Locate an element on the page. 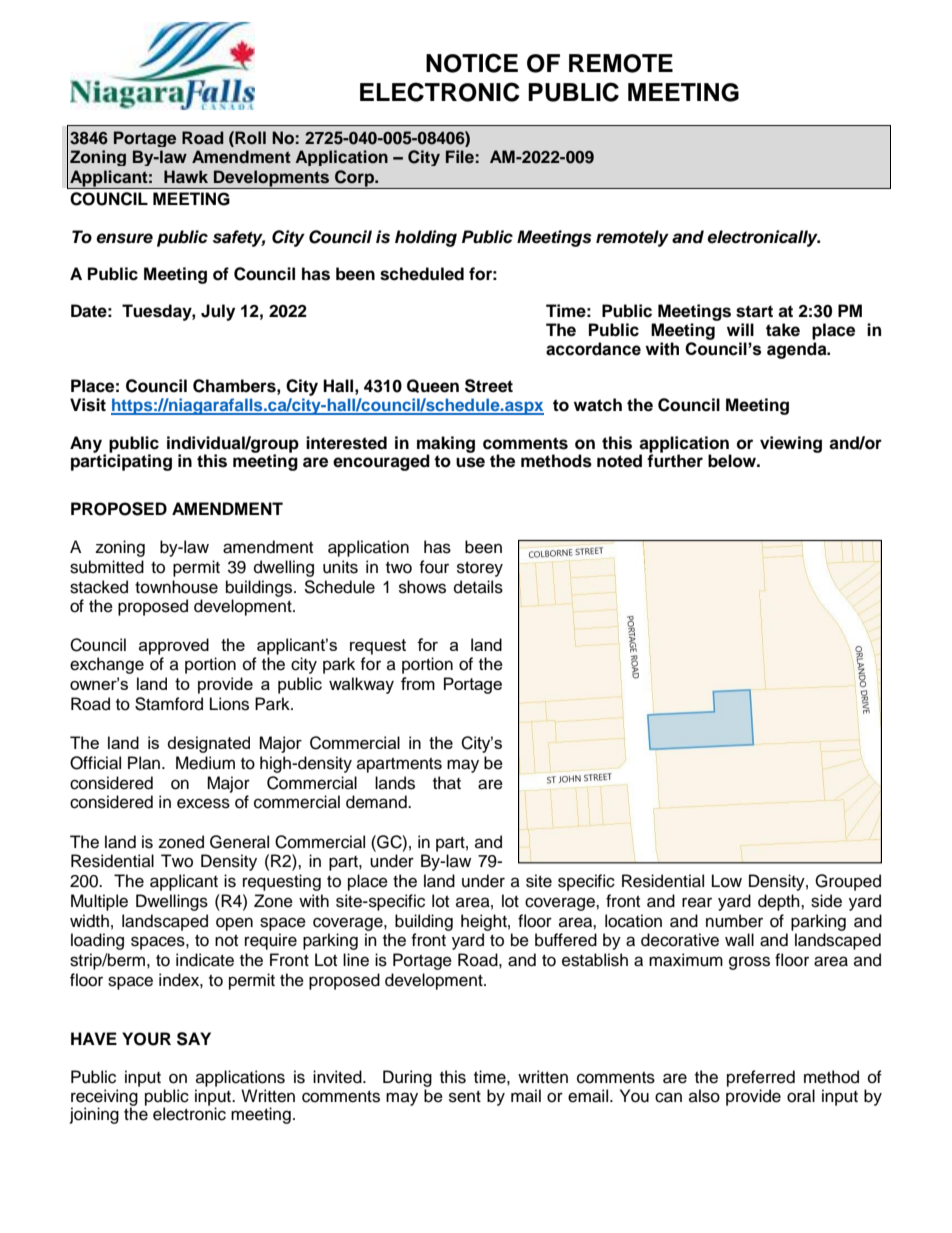 The height and width of the document is (1233, 952). SAY is located at coordinates (194, 1039).
